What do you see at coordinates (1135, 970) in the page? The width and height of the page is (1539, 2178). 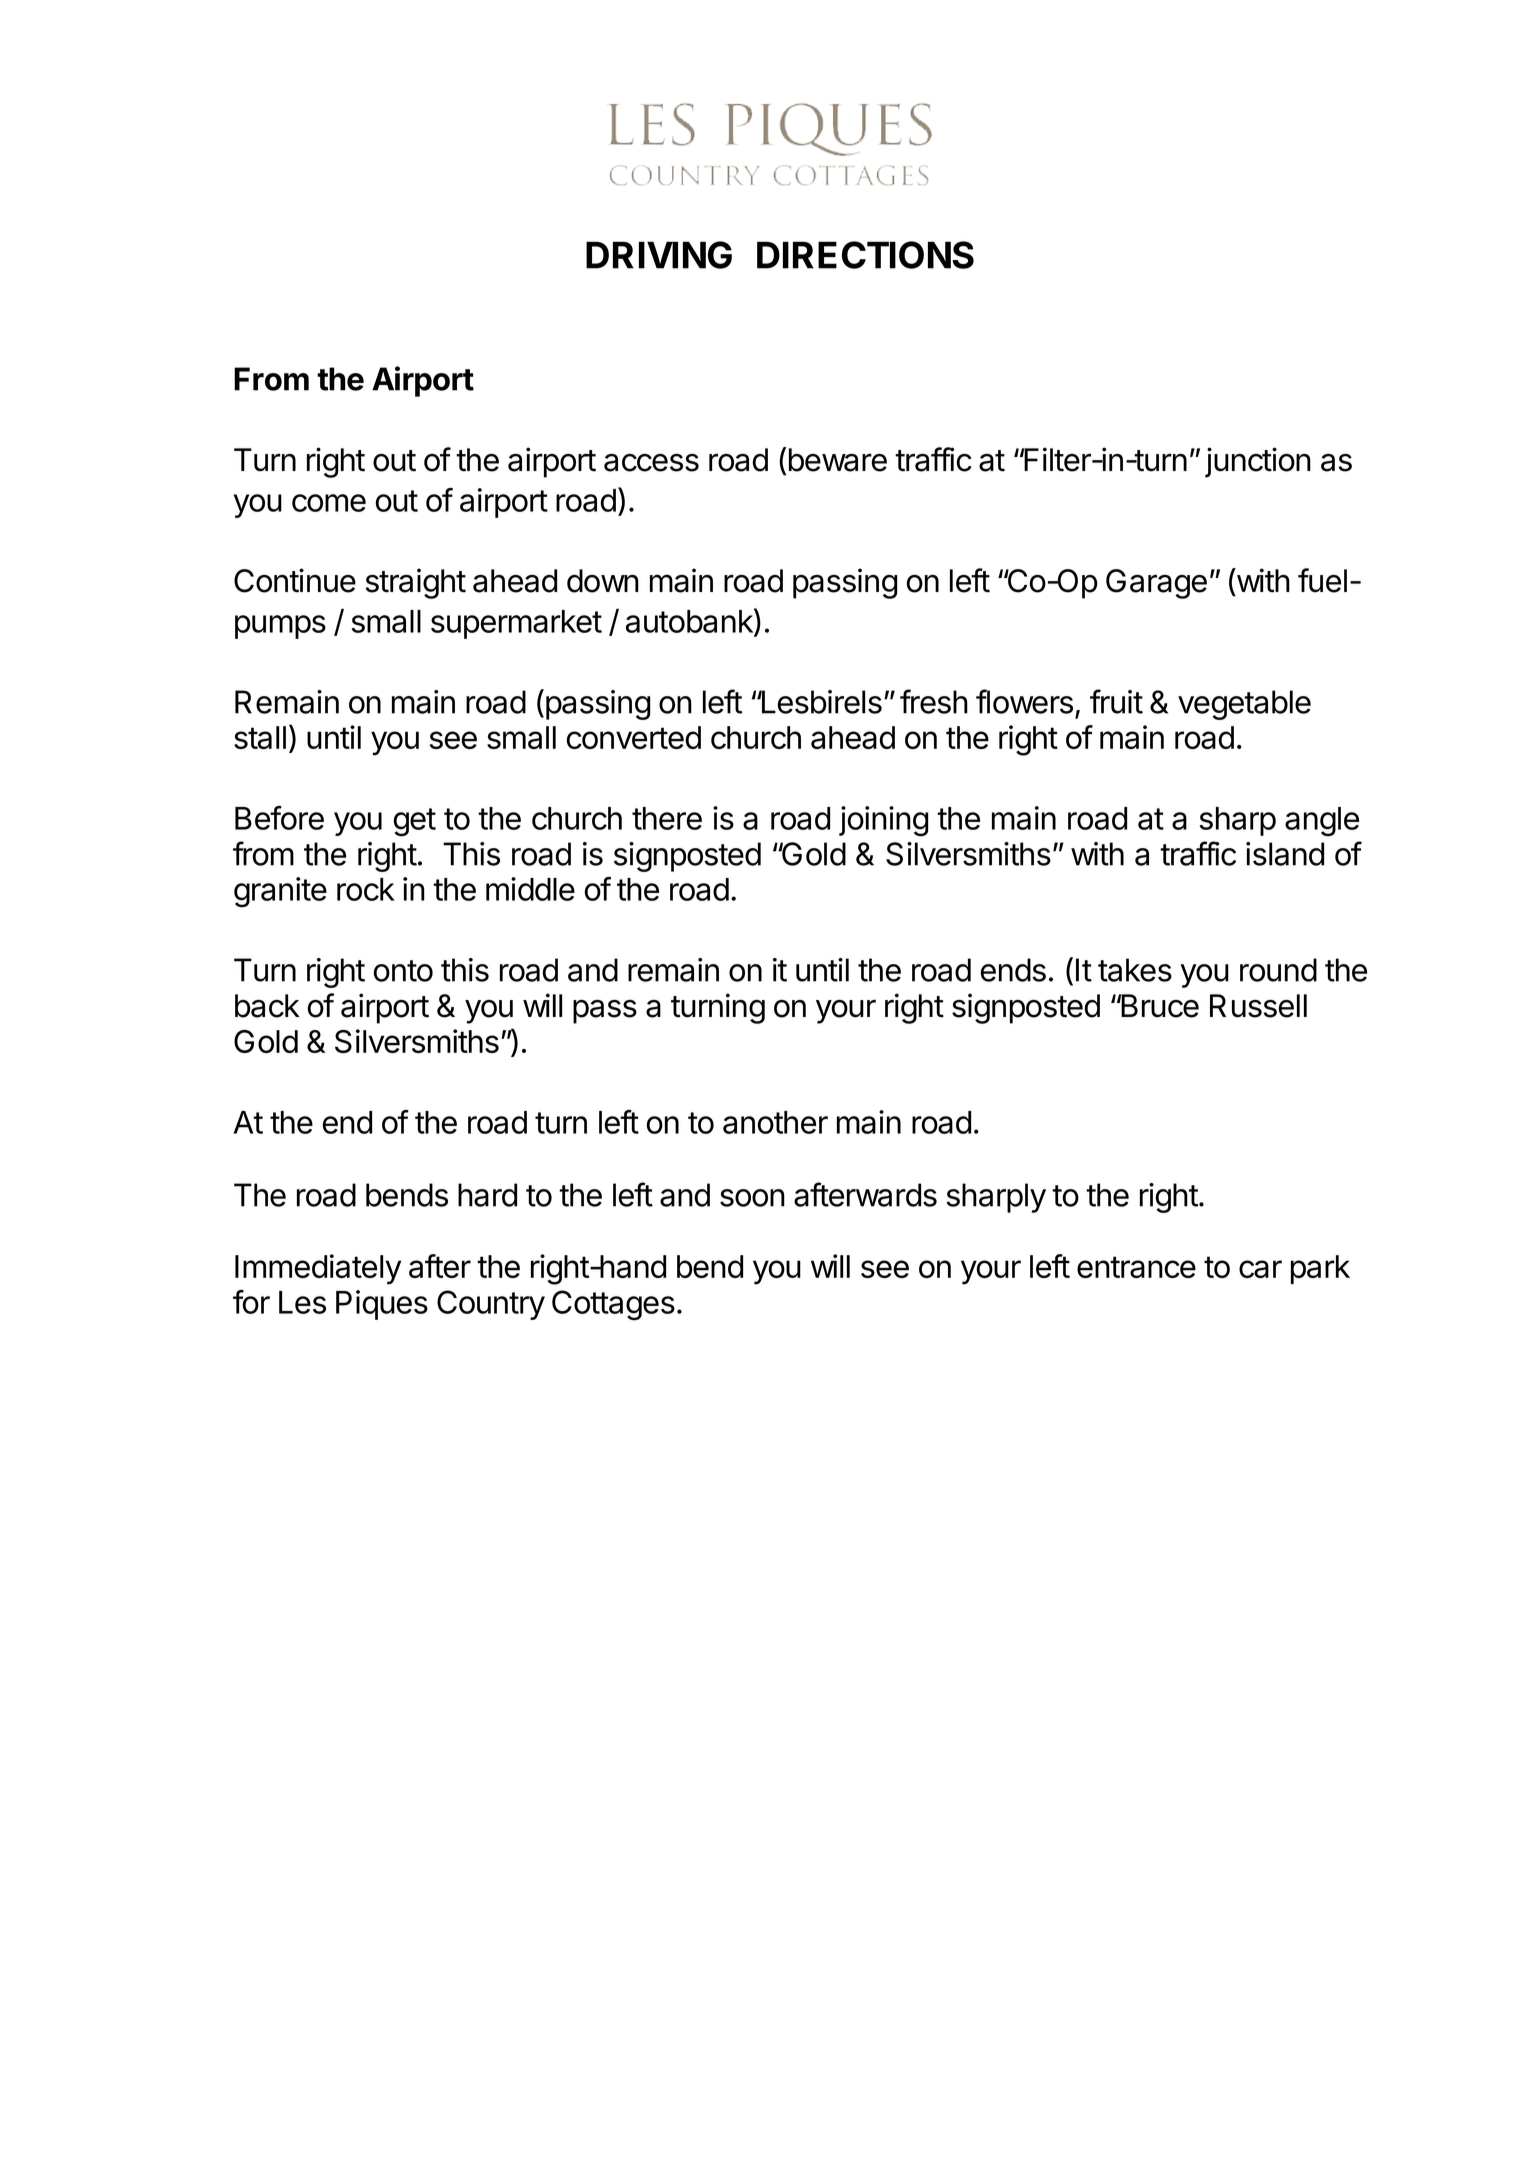 I see `takes` at bounding box center [1135, 970].
